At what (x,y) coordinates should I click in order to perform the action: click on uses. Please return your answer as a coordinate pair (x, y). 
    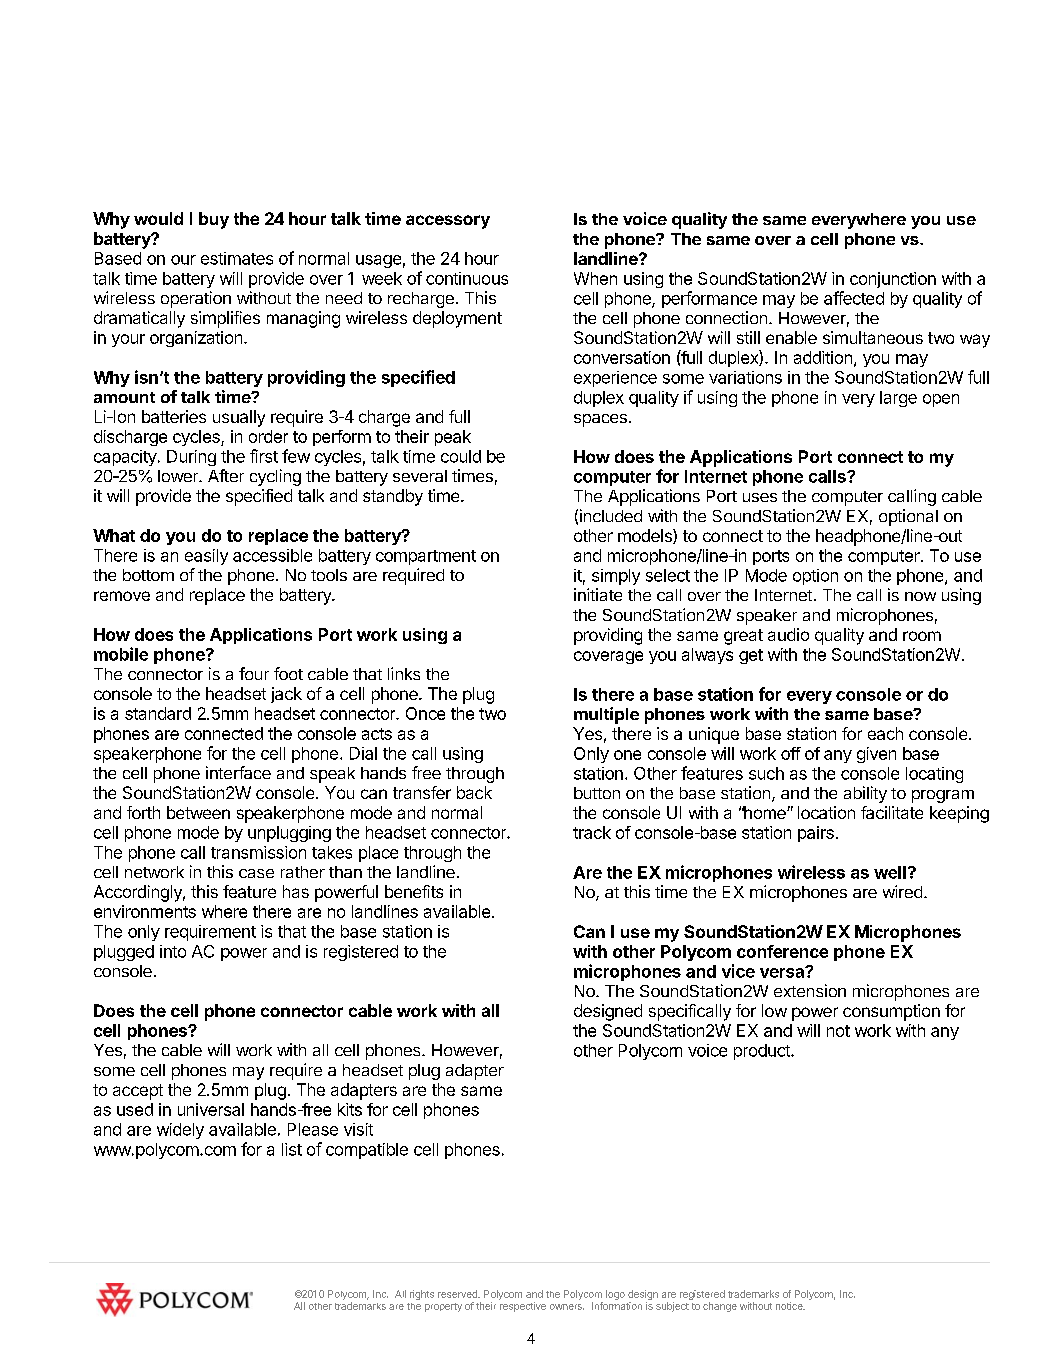
    Looking at the image, I should click on (760, 497).
